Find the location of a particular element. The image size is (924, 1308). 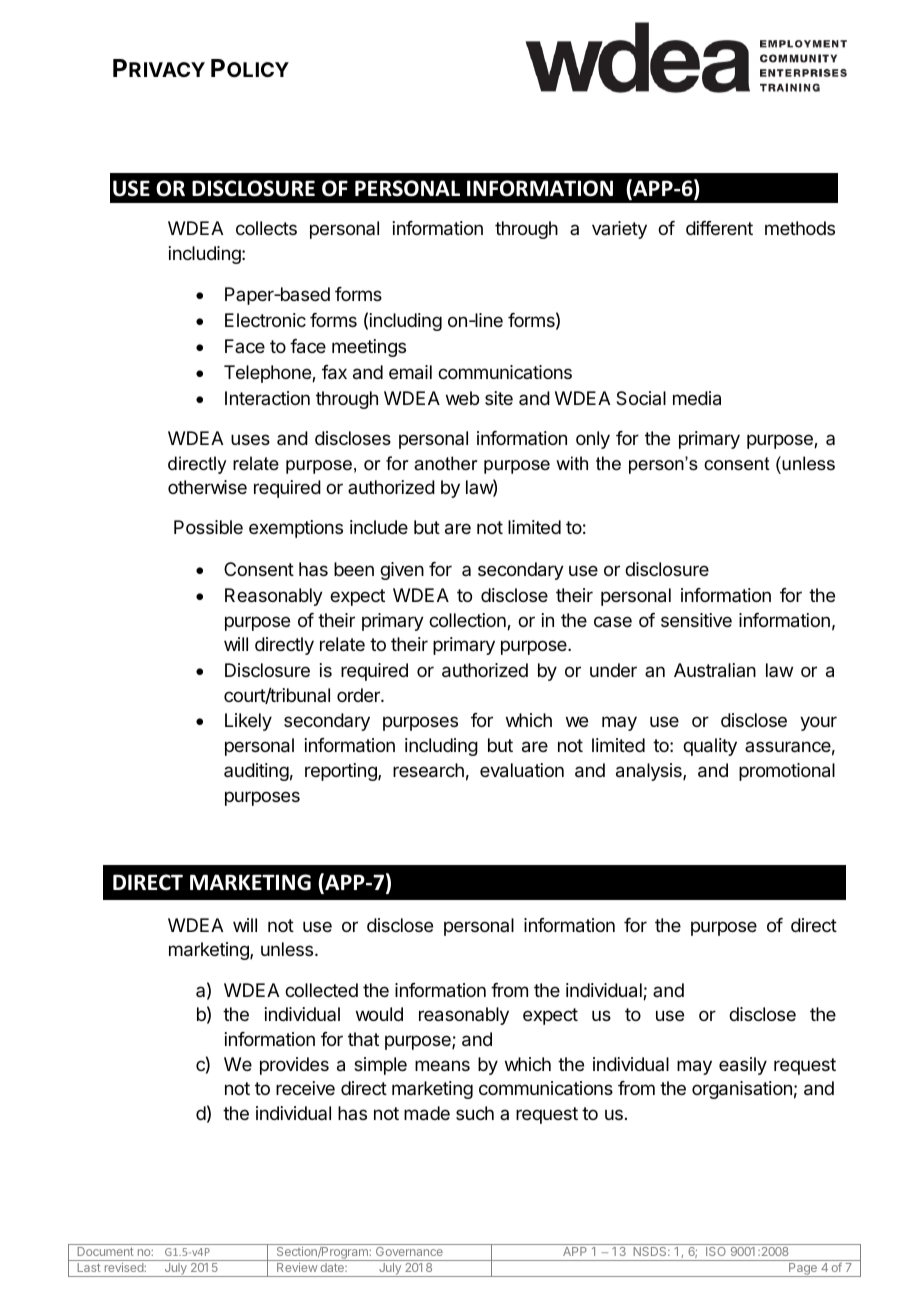

exemptions is located at coordinates (296, 529).
